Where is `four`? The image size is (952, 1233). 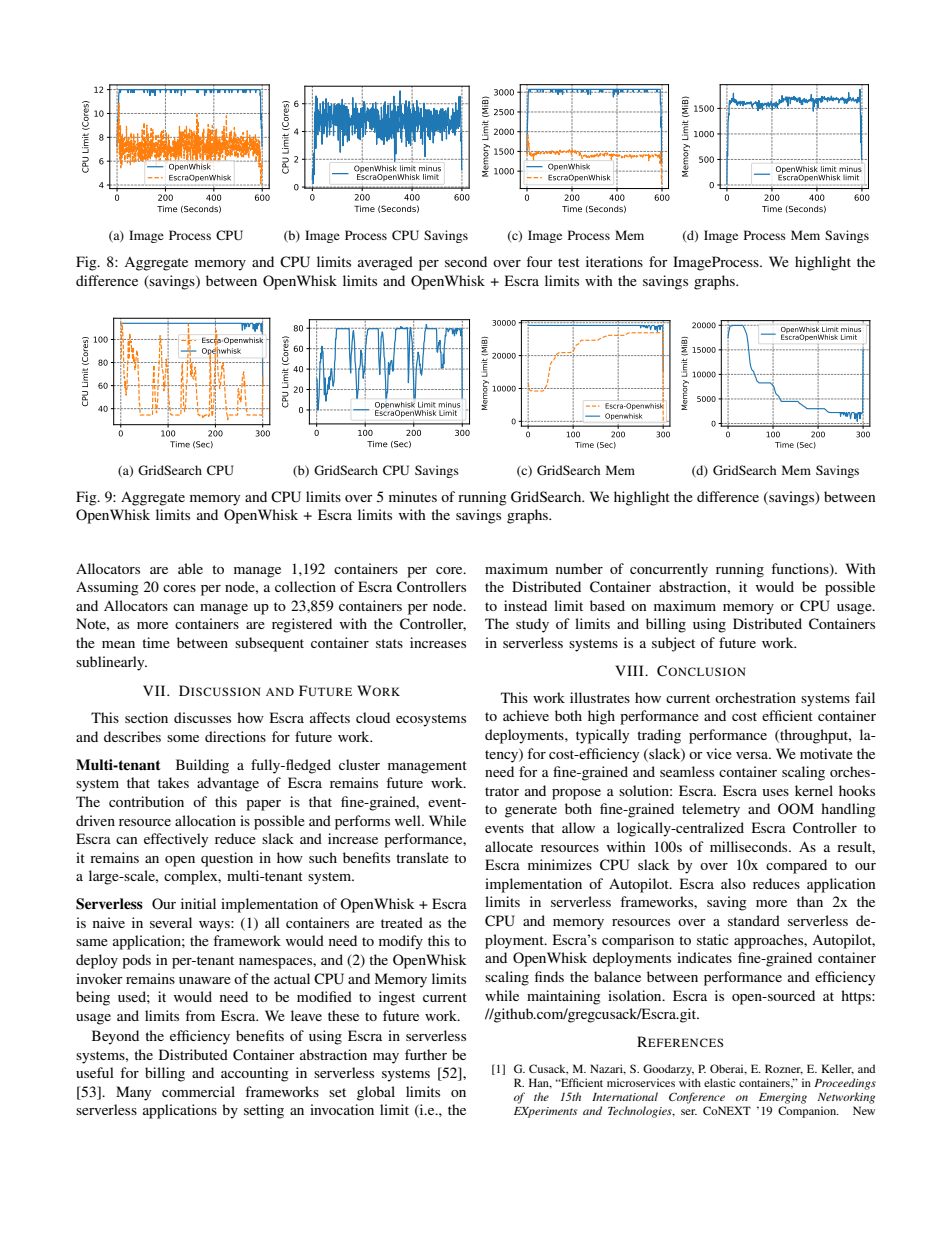 four is located at coordinates (539, 261).
